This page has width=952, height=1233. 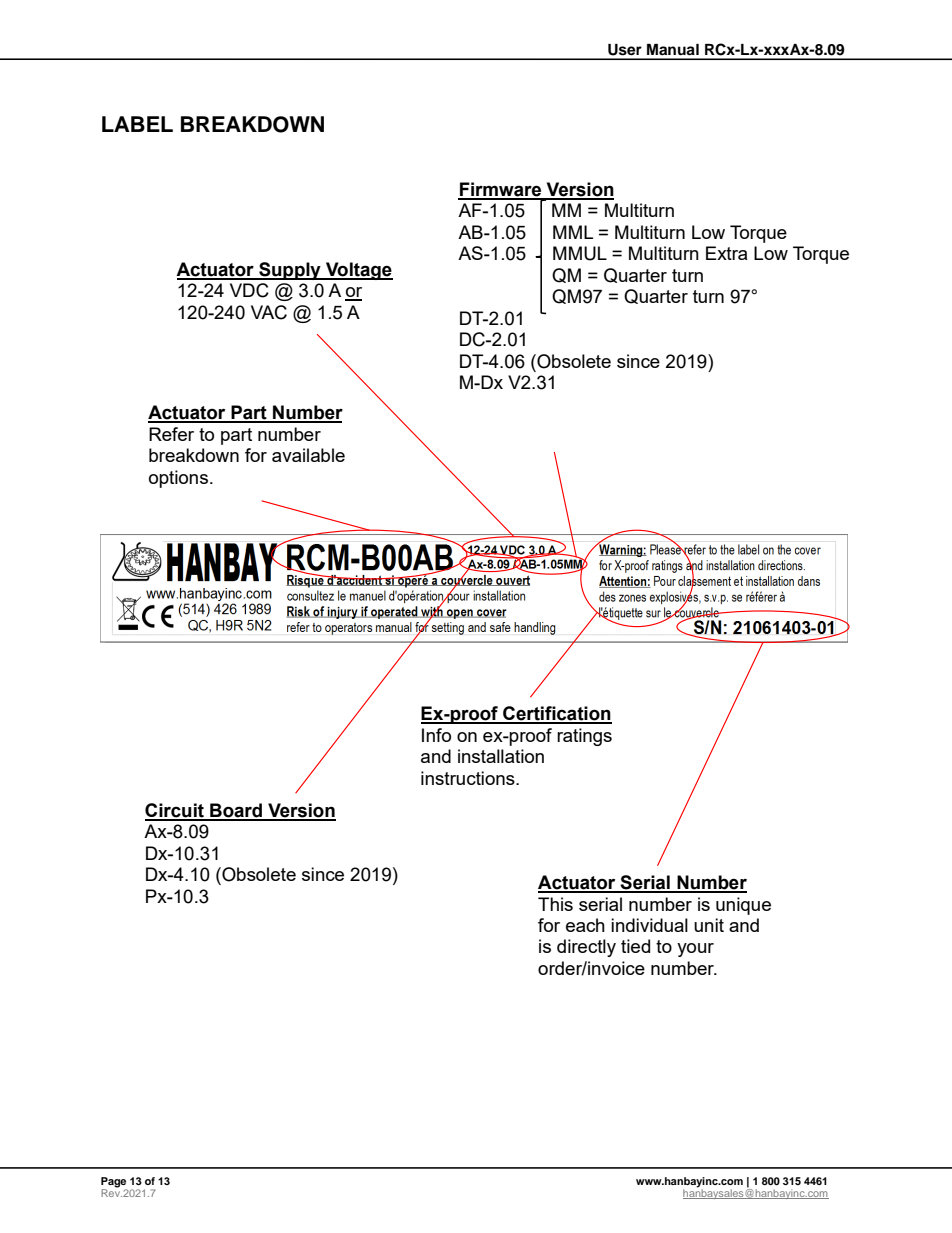 I want to click on VAC, so click(x=269, y=312).
